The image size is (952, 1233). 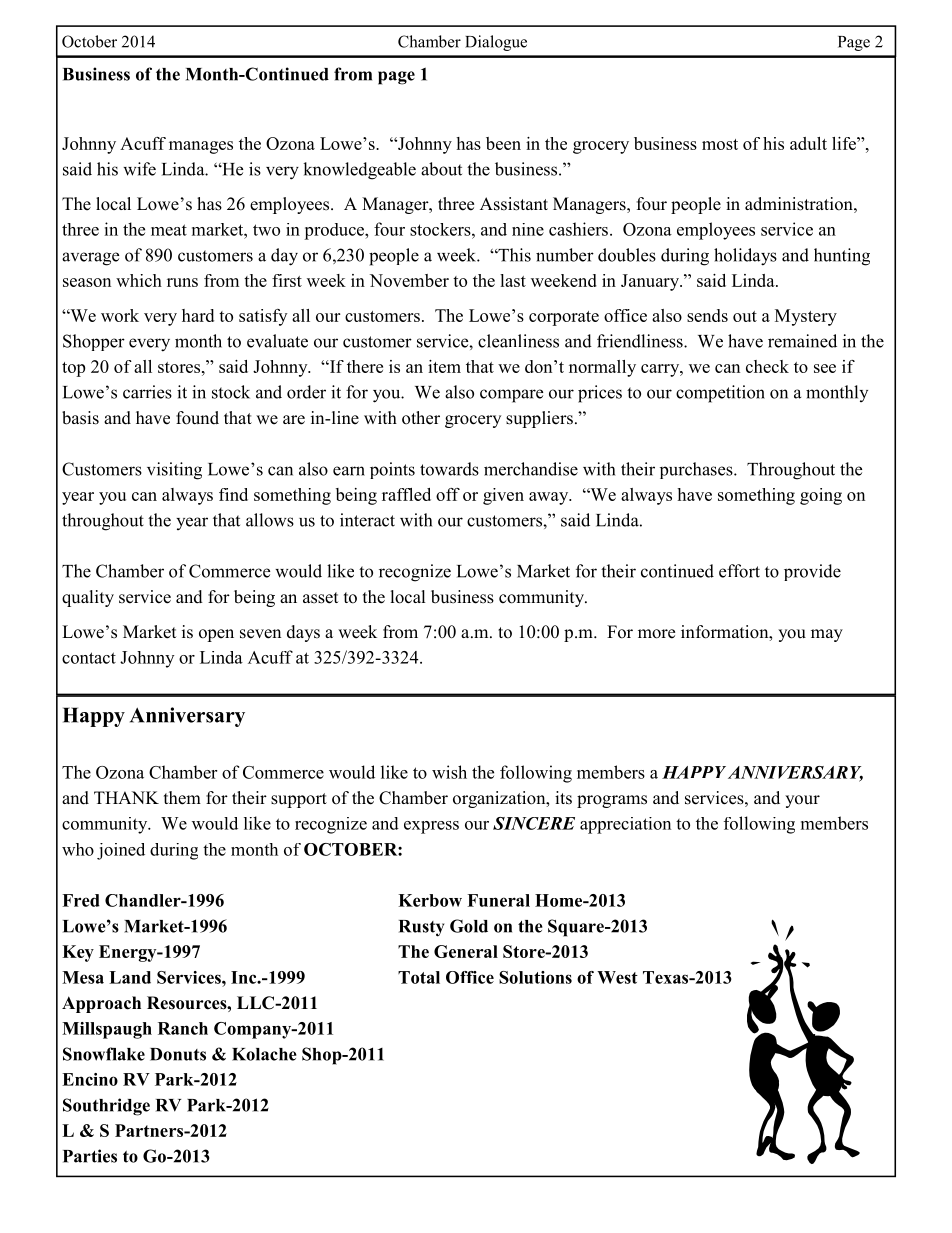 I want to click on Parties, so click(x=90, y=1156).
